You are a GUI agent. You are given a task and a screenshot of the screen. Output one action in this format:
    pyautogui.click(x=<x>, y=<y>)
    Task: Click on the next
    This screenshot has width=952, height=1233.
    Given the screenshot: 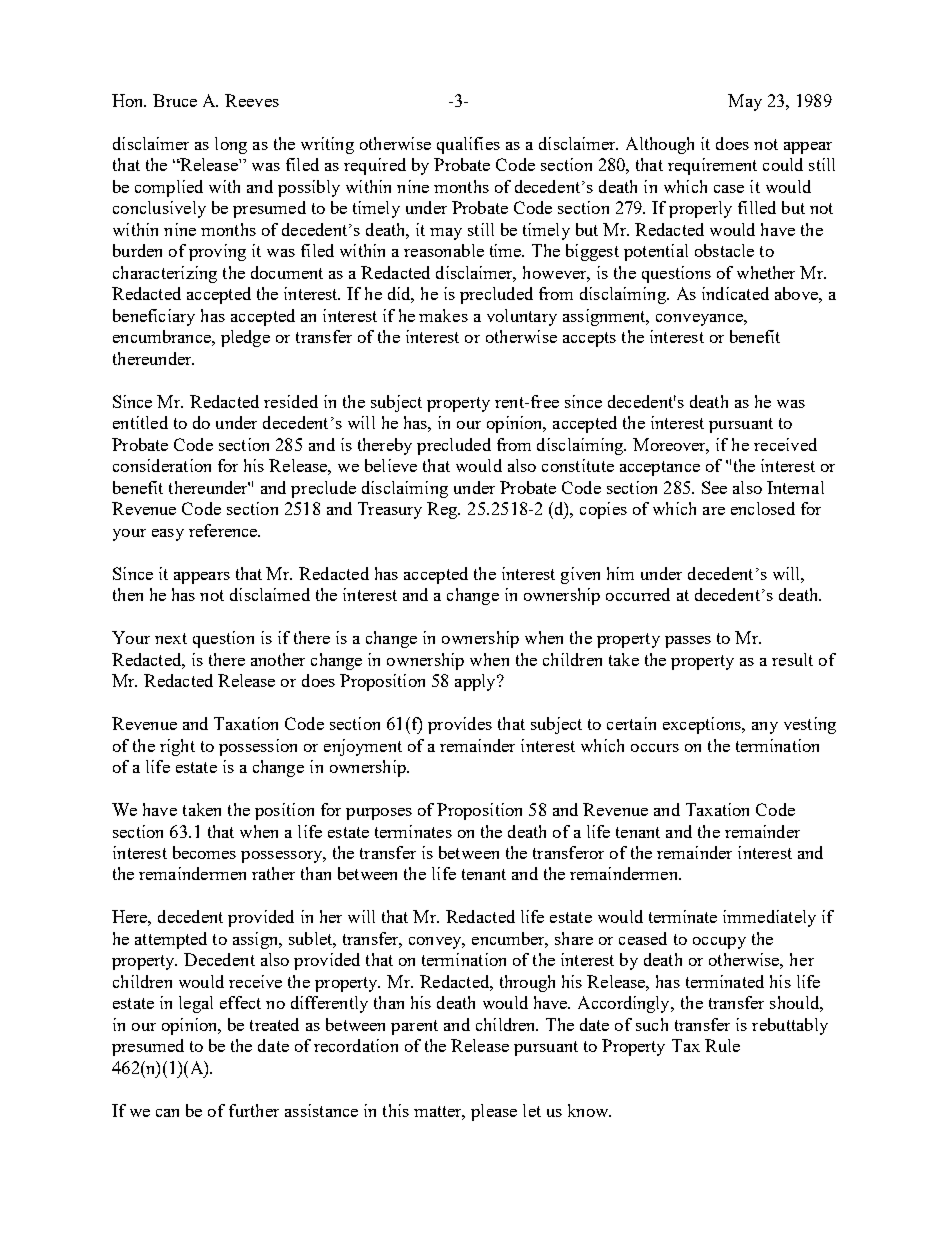 What is the action you would take?
    pyautogui.click(x=171, y=638)
